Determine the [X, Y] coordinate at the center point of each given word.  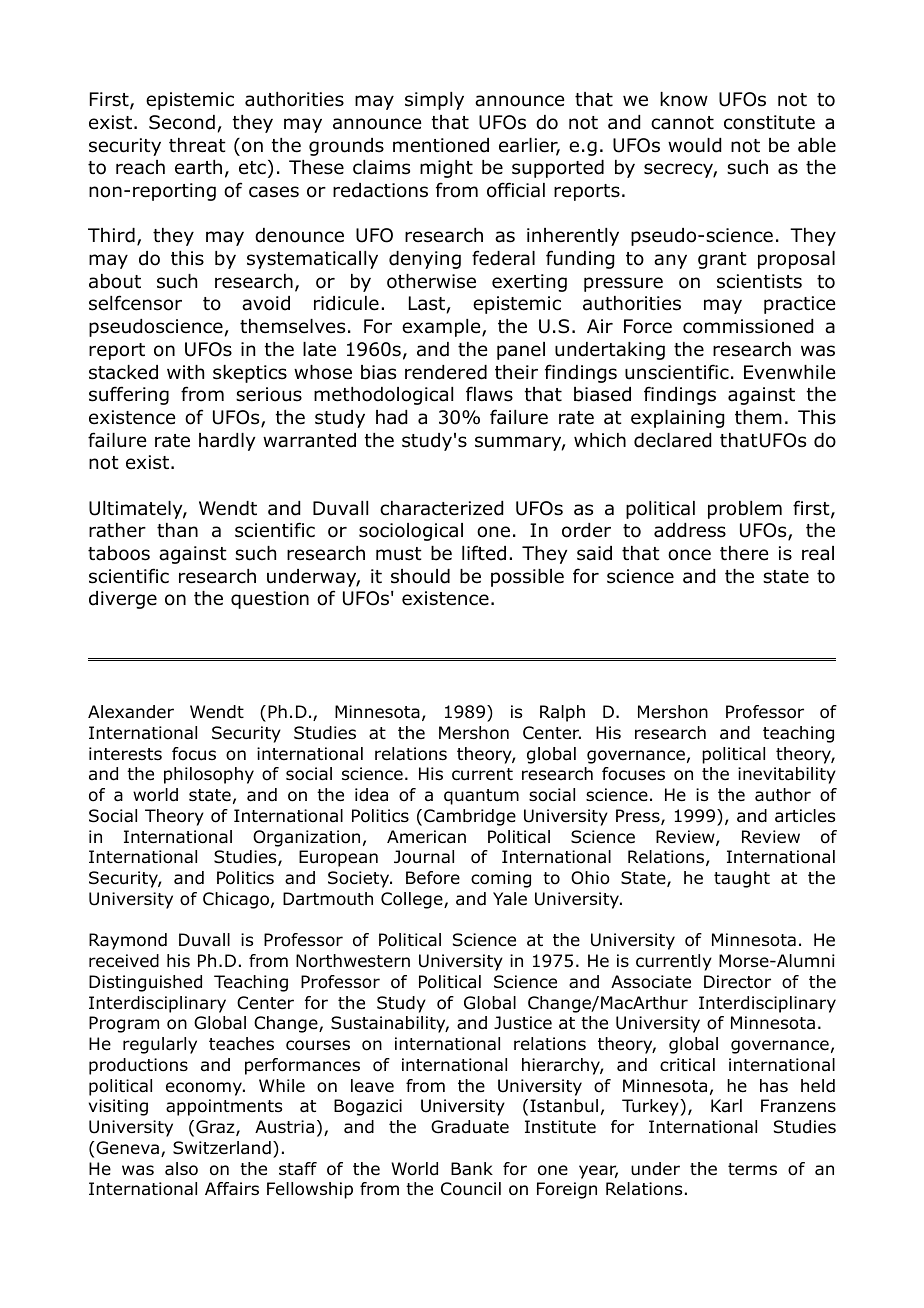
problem [745, 510]
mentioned [441, 145]
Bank [472, 1169]
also [181, 1169]
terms [752, 1169]
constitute [769, 122]
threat [197, 145]
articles [805, 816]
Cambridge [470, 817]
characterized [441, 508]
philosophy [209, 775]
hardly [227, 442]
